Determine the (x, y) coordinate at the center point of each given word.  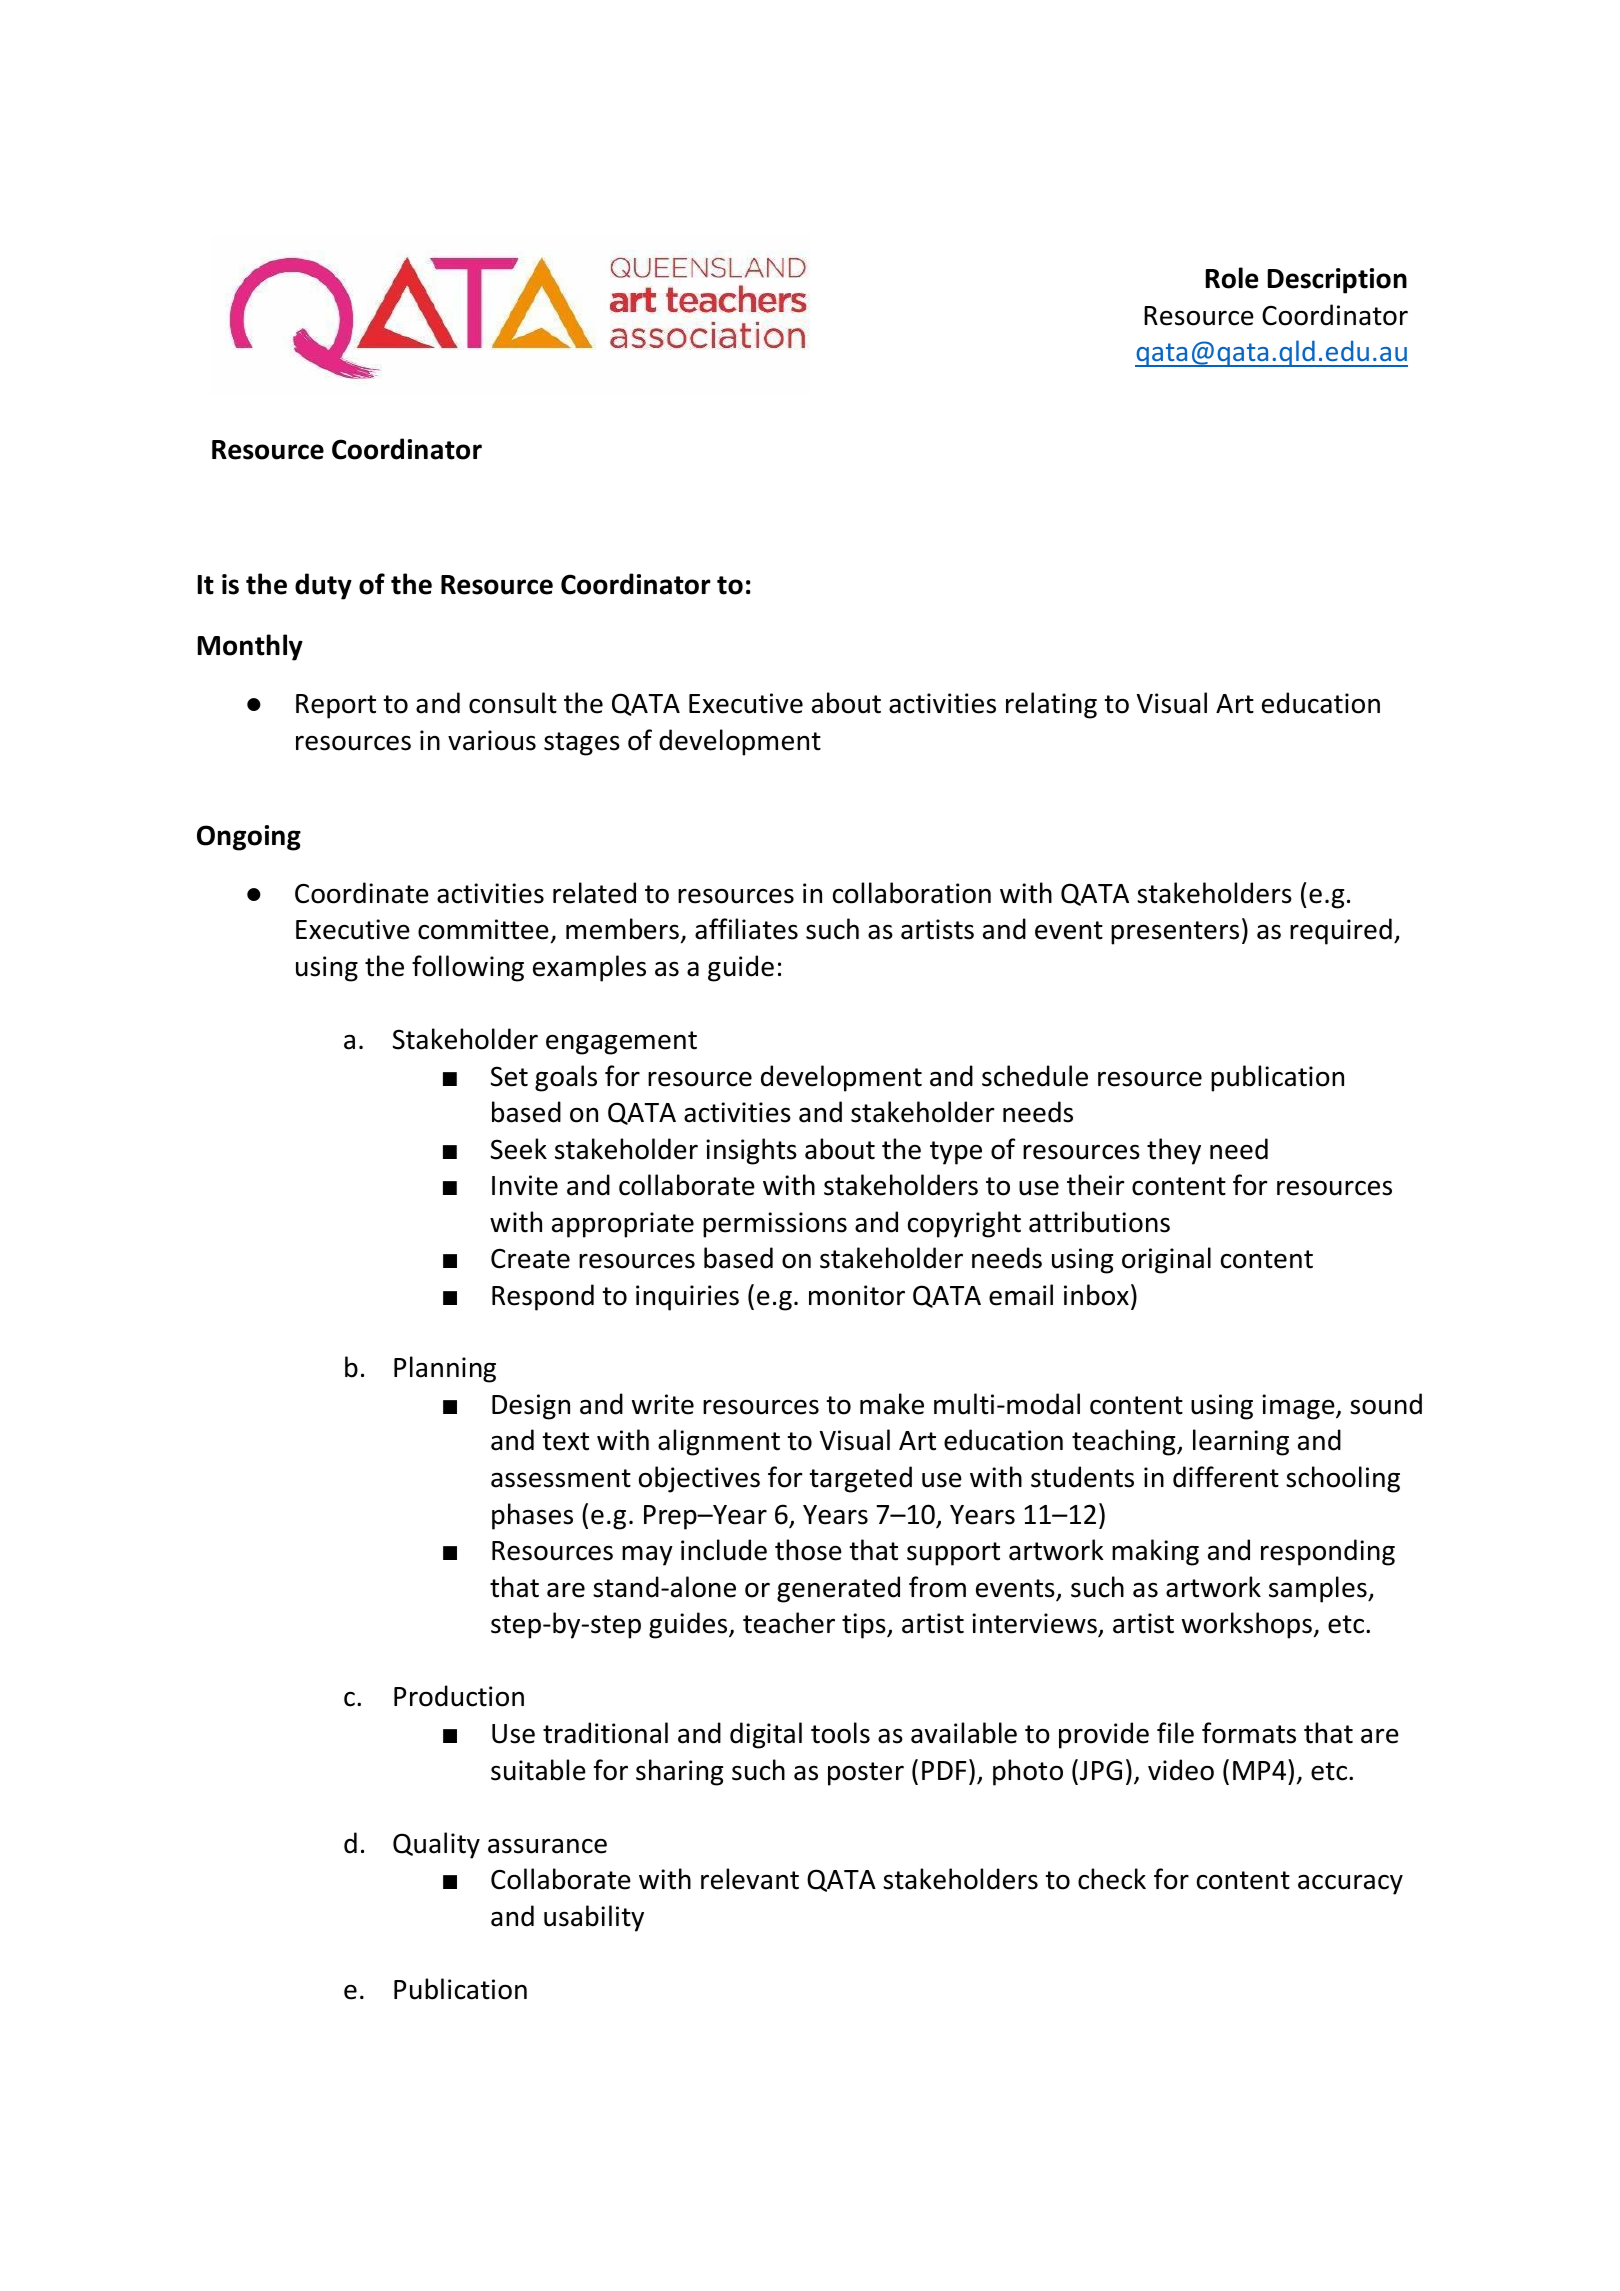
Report (336, 706)
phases (532, 1516)
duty (323, 586)
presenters (1175, 933)
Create (530, 1259)
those (808, 1550)
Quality (436, 1845)
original (1166, 1260)
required (1341, 931)
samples (1319, 1589)
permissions (775, 1225)
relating (1051, 705)
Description (1337, 281)
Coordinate (362, 893)
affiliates (746, 929)
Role (1232, 278)
